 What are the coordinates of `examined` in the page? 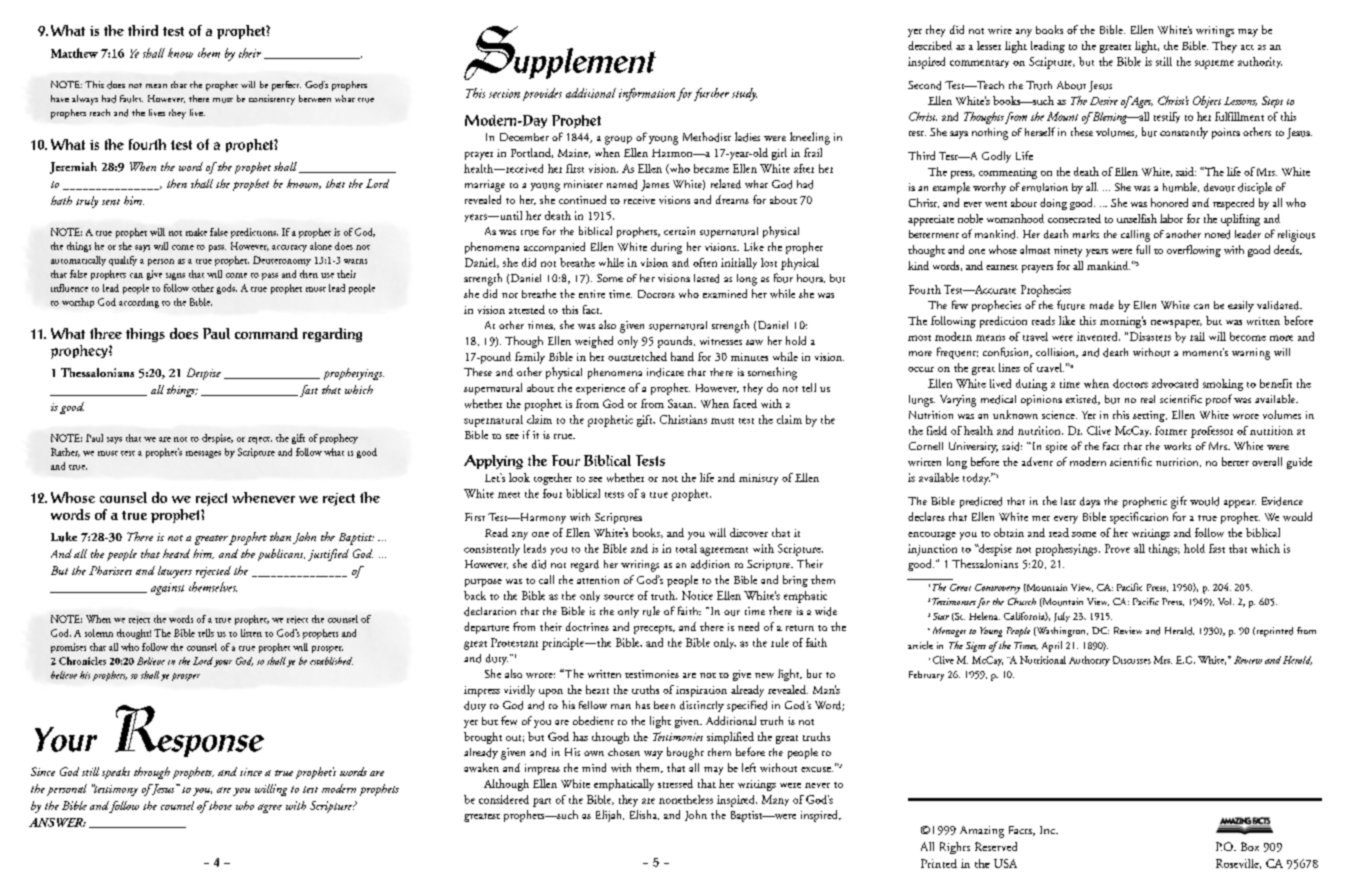 It's located at (725, 293).
